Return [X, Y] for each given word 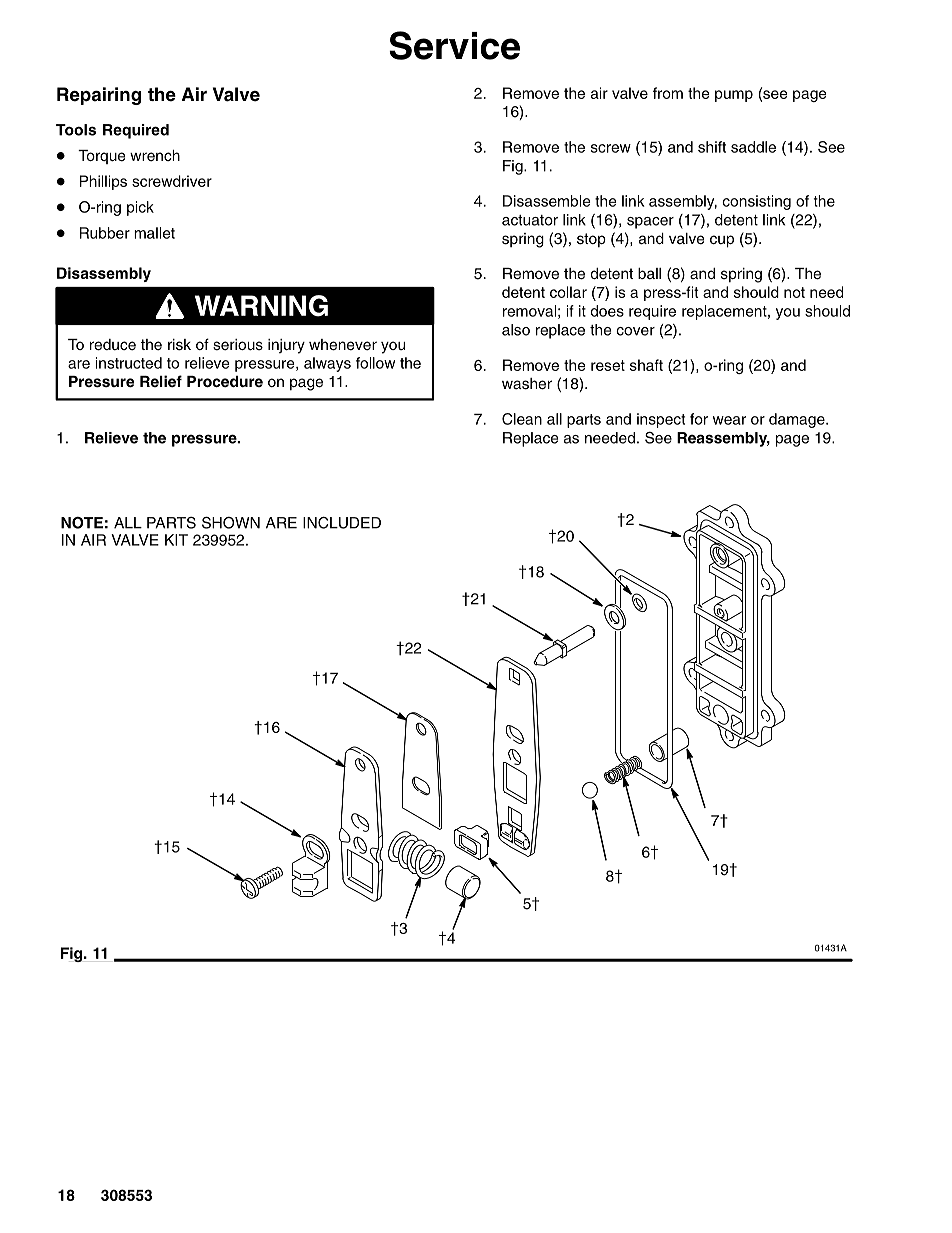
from [668, 93]
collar [568, 292]
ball [649, 274]
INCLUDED [342, 523]
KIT [176, 540]
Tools [76, 130]
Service [454, 45]
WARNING [261, 306]
